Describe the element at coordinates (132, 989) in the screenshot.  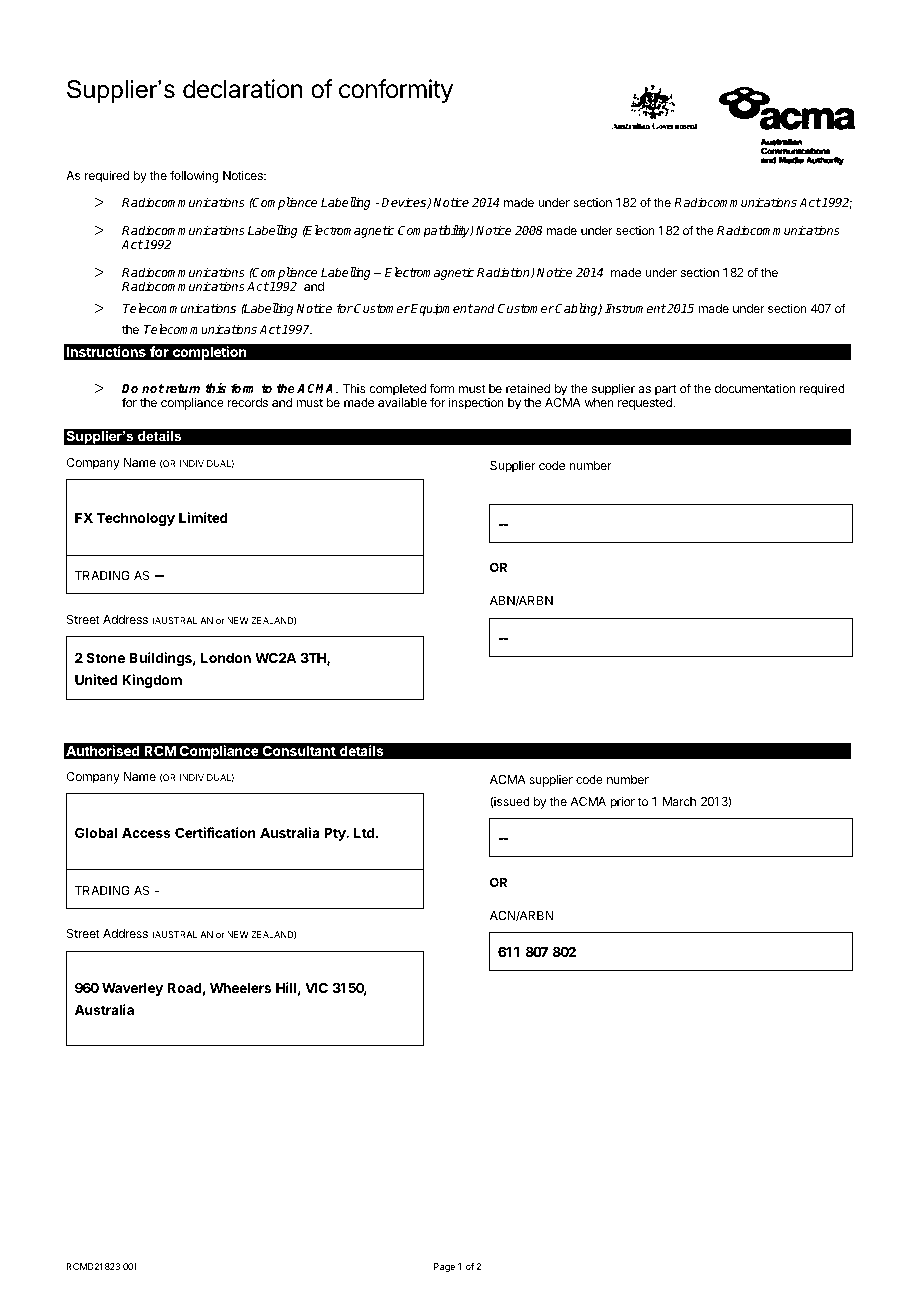
I see `Waverley` at that location.
